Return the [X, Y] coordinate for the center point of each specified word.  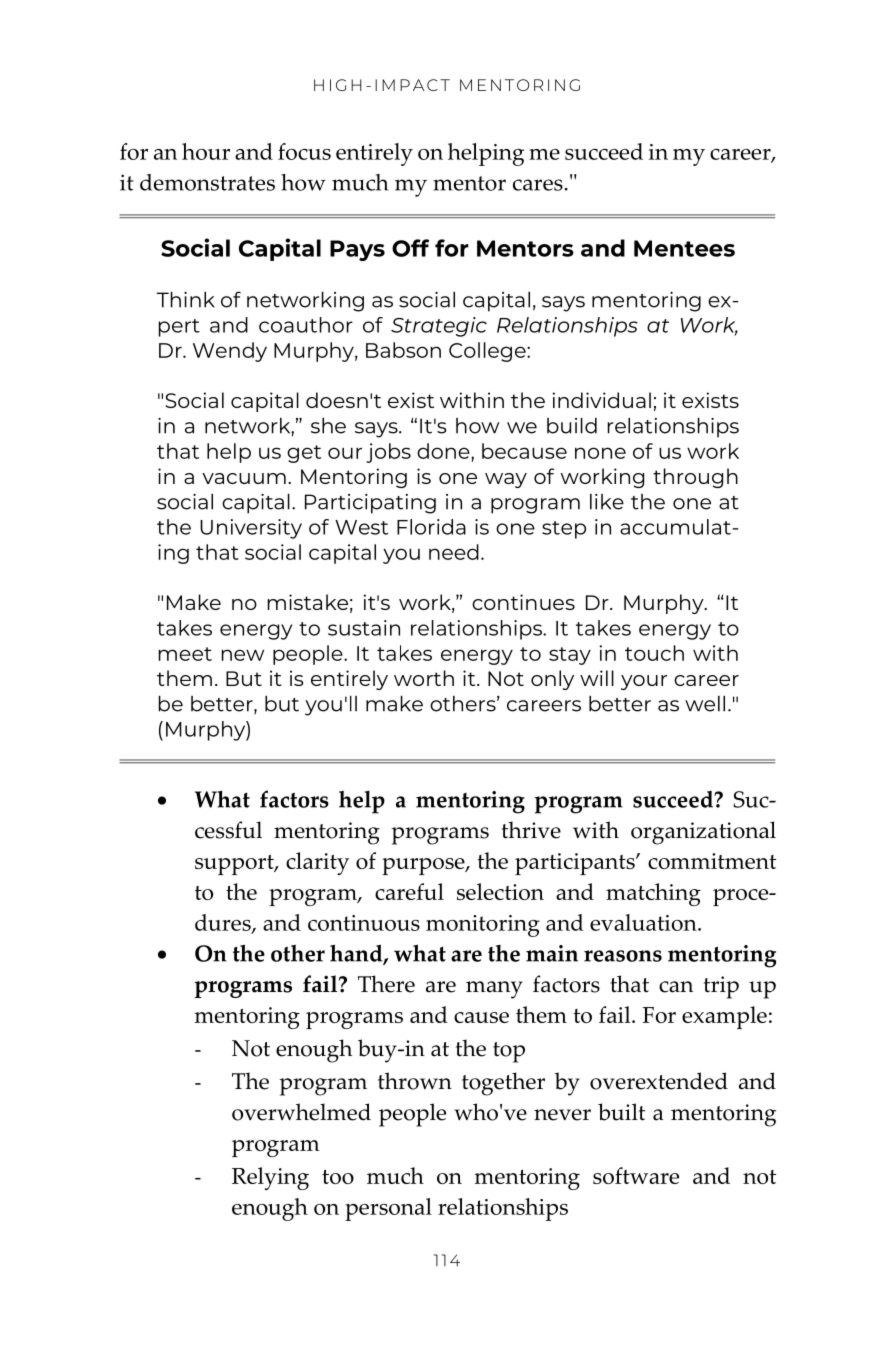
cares [538, 185]
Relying [270, 1178]
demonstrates [207, 182]
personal [388, 1209]
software [636, 1175]
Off [410, 248]
